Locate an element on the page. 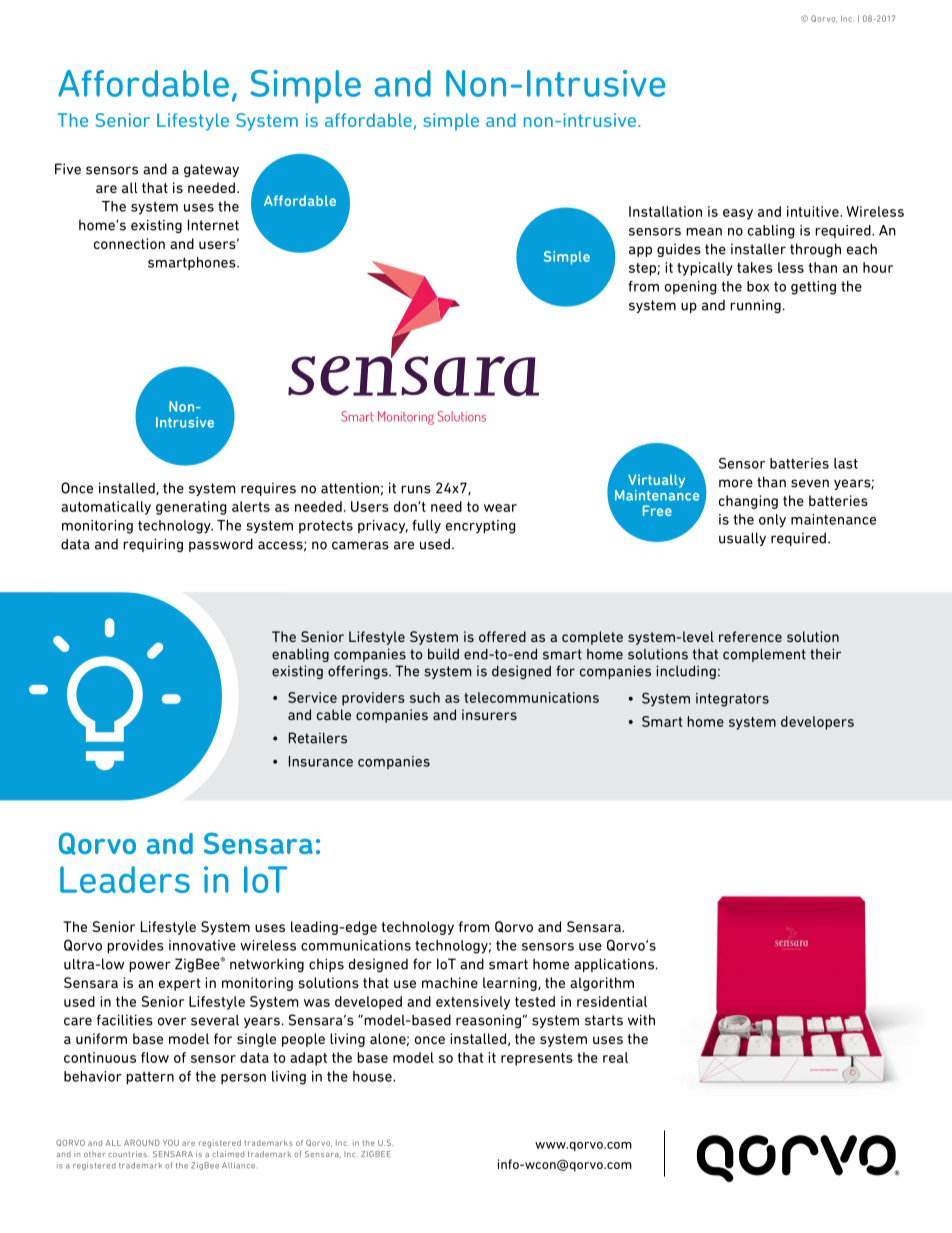  Leaders is located at coordinates (125, 879).
